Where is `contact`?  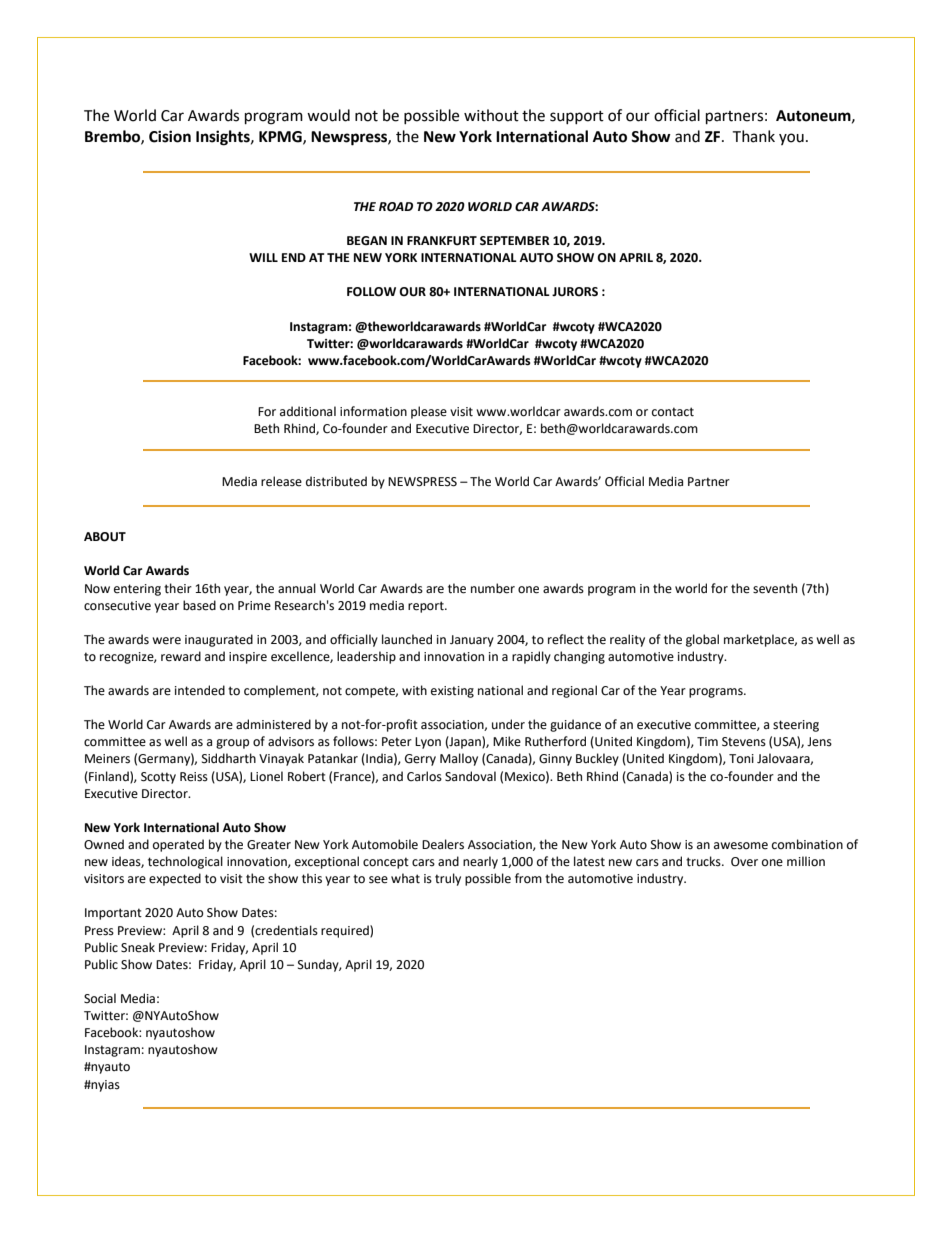
contact is located at coordinates (673, 412).
